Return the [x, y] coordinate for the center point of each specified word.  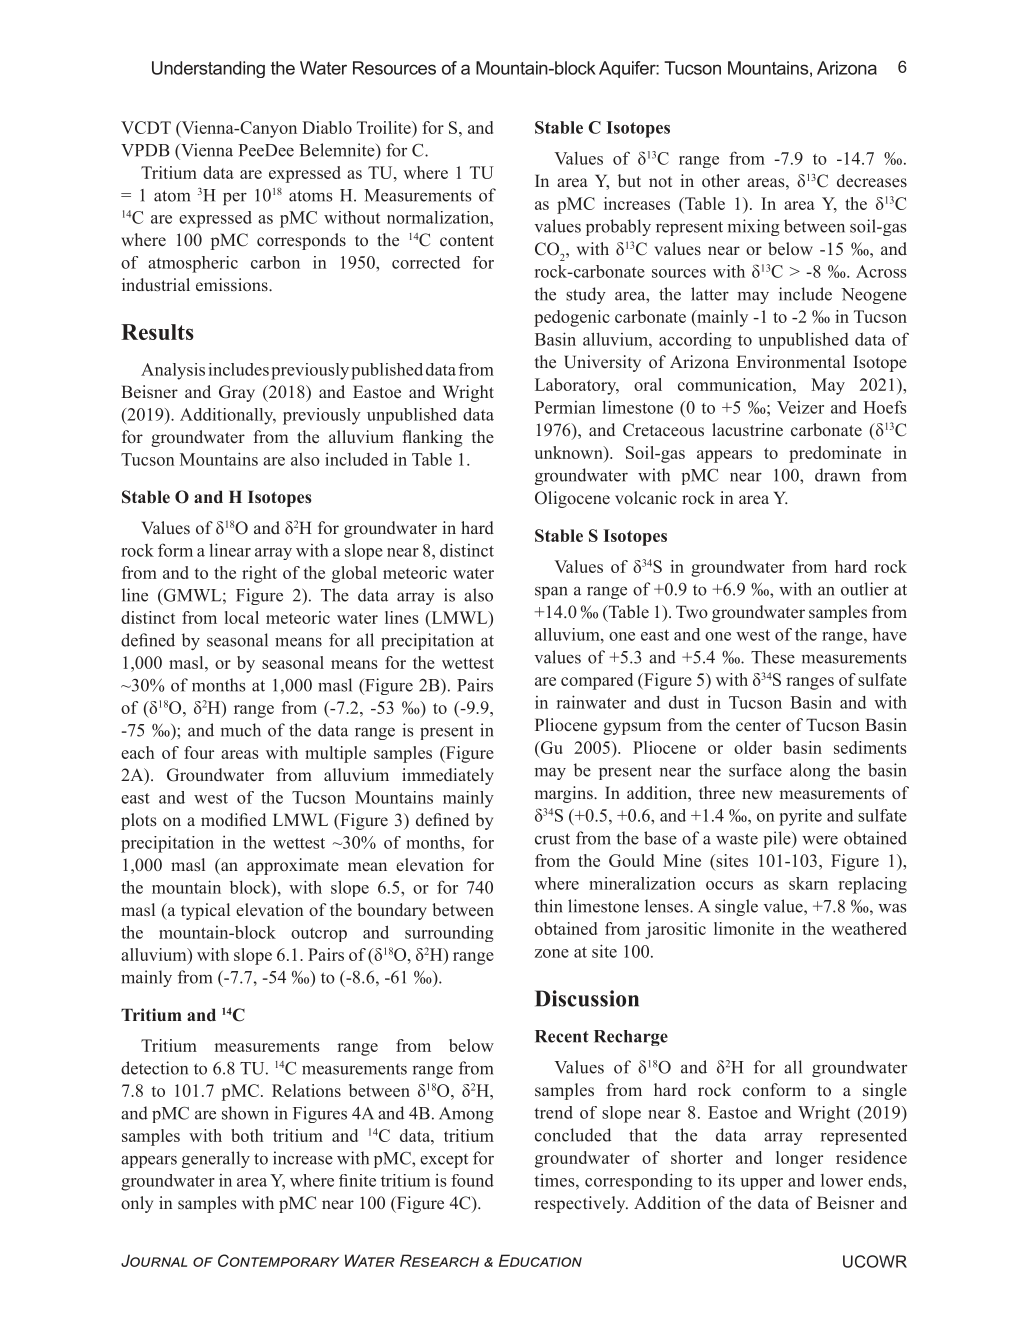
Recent [562, 1036]
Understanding [208, 69]
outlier [865, 589]
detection [154, 1068]
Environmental [791, 362]
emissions [233, 285]
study [586, 295]
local [242, 617]
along [810, 771]
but [629, 180]
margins [564, 794]
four [199, 752]
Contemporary [278, 1260]
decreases [872, 181]
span [551, 592]
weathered [869, 928]
